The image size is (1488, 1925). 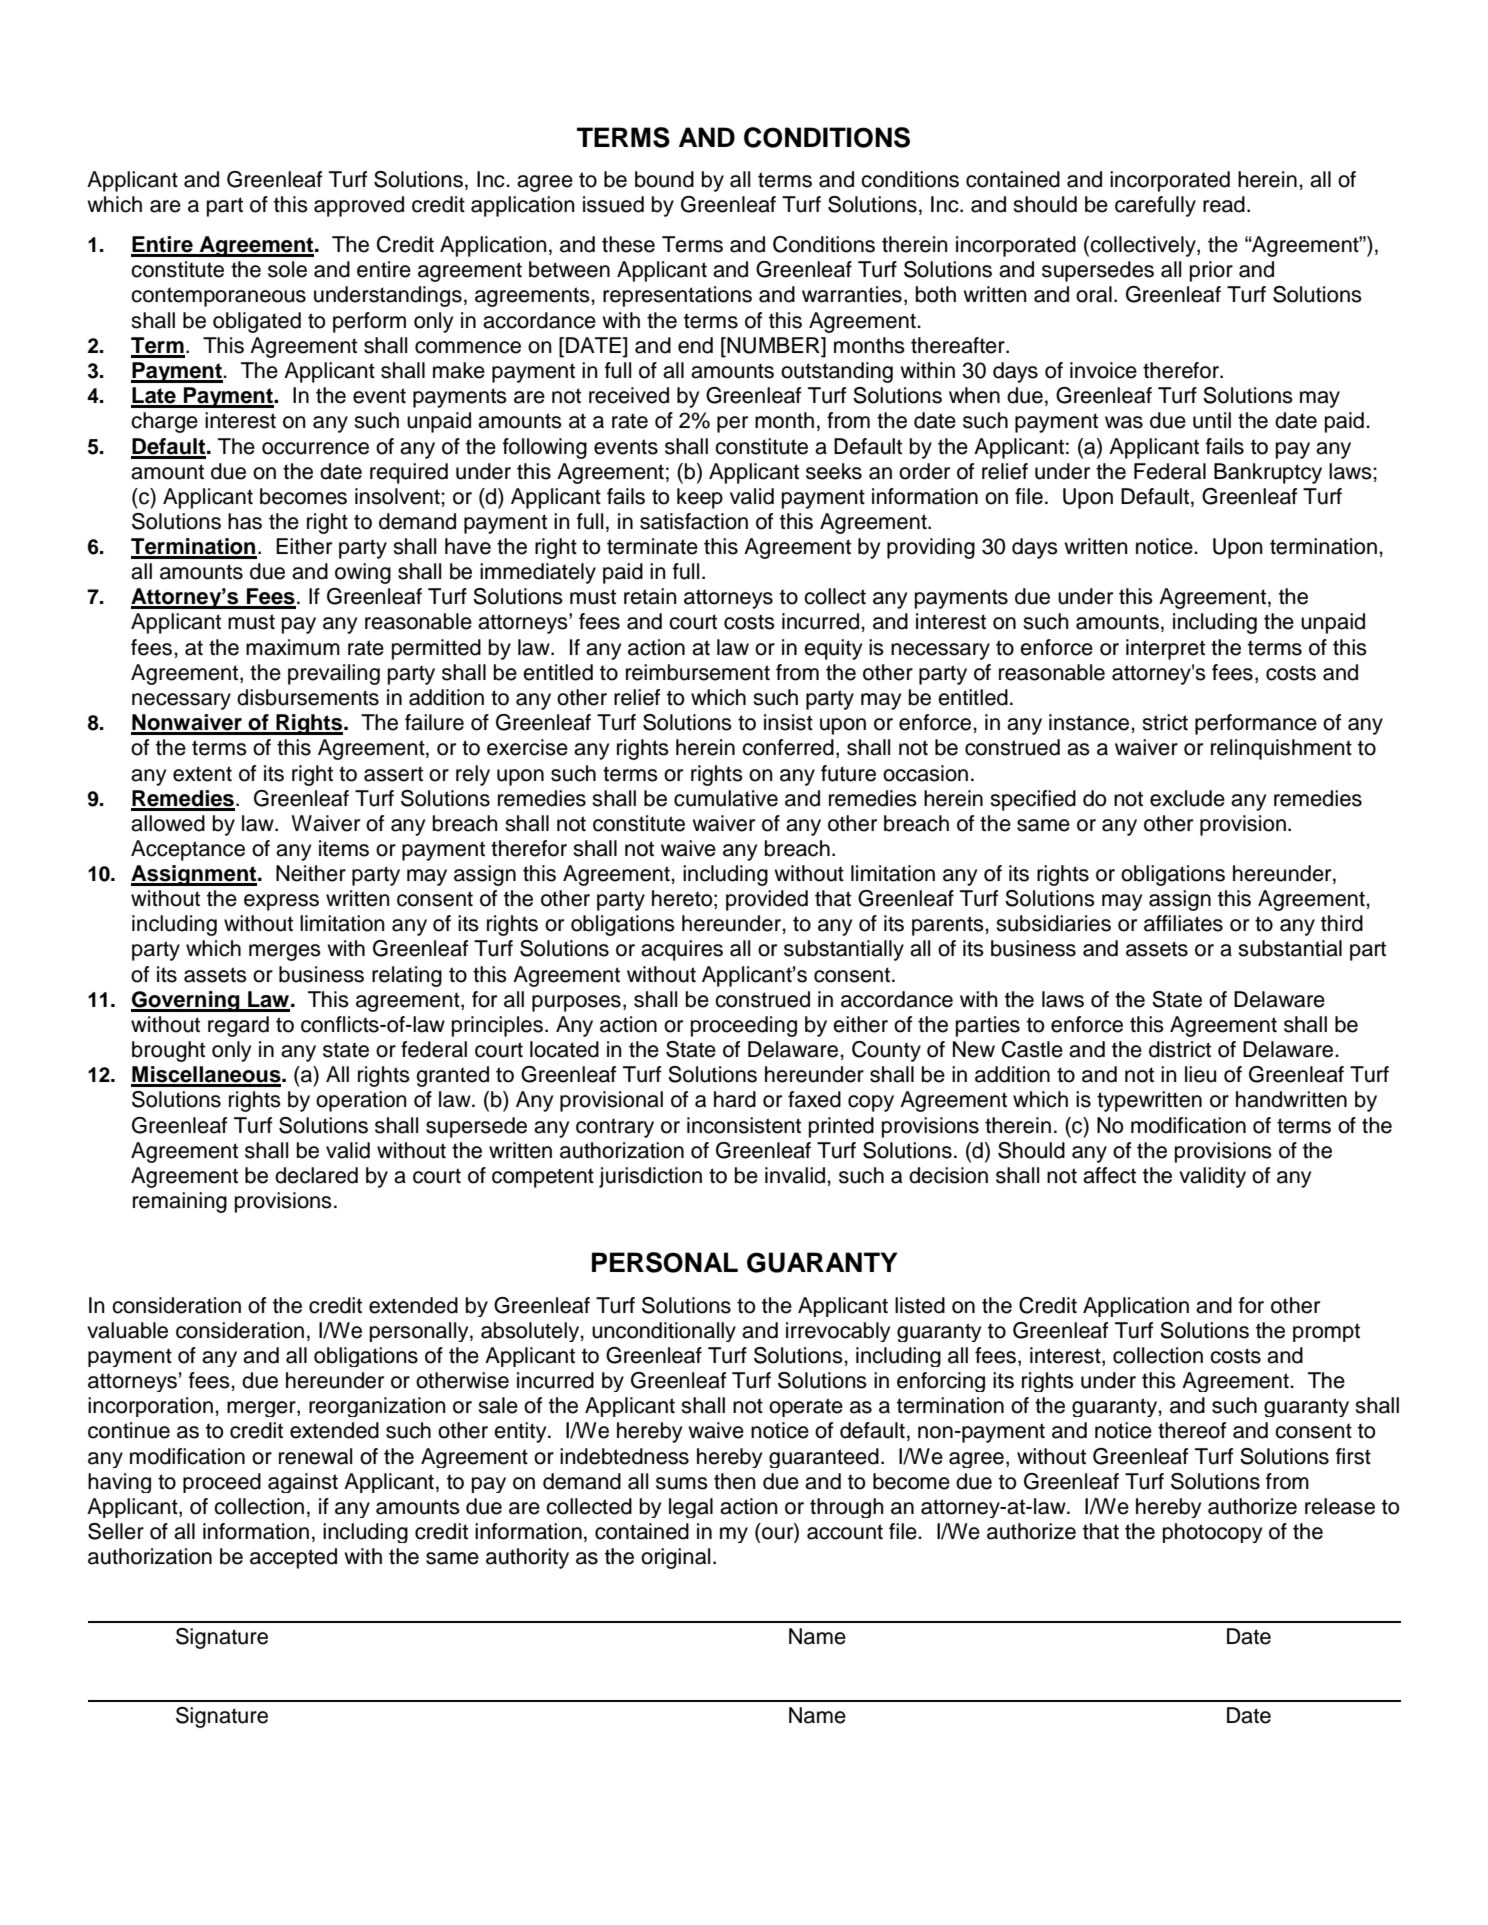 What do you see at coordinates (1224, 204) in the screenshot?
I see `read` at bounding box center [1224, 204].
